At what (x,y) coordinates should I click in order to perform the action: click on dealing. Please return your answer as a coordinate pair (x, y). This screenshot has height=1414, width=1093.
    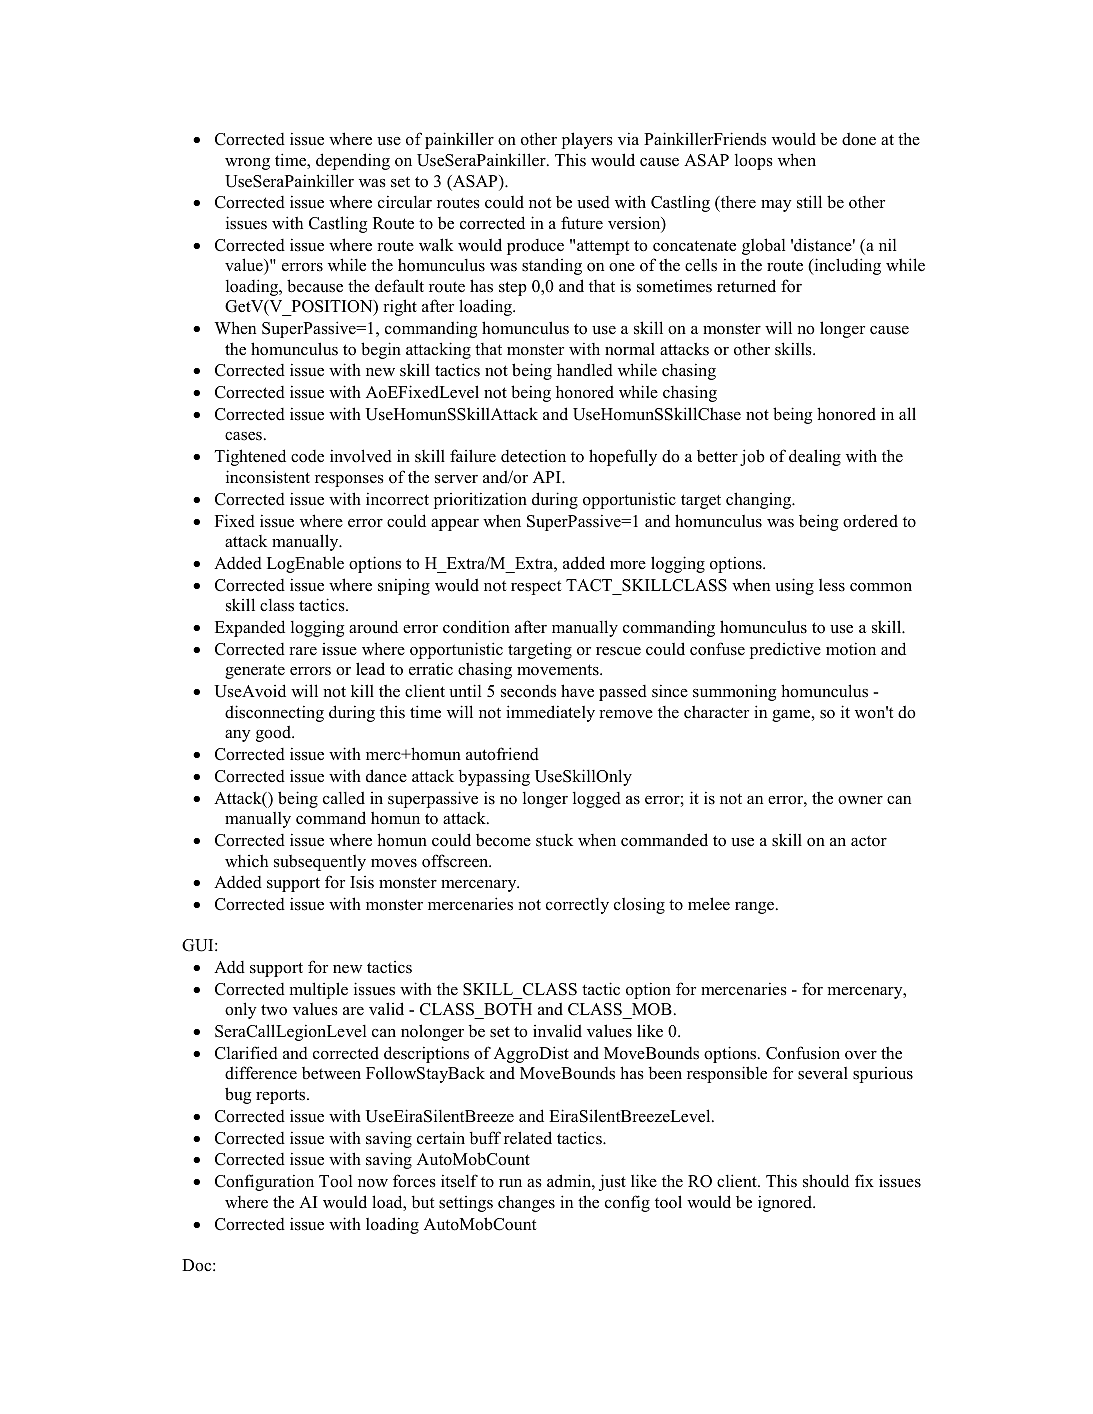
    Looking at the image, I should click on (815, 457).
